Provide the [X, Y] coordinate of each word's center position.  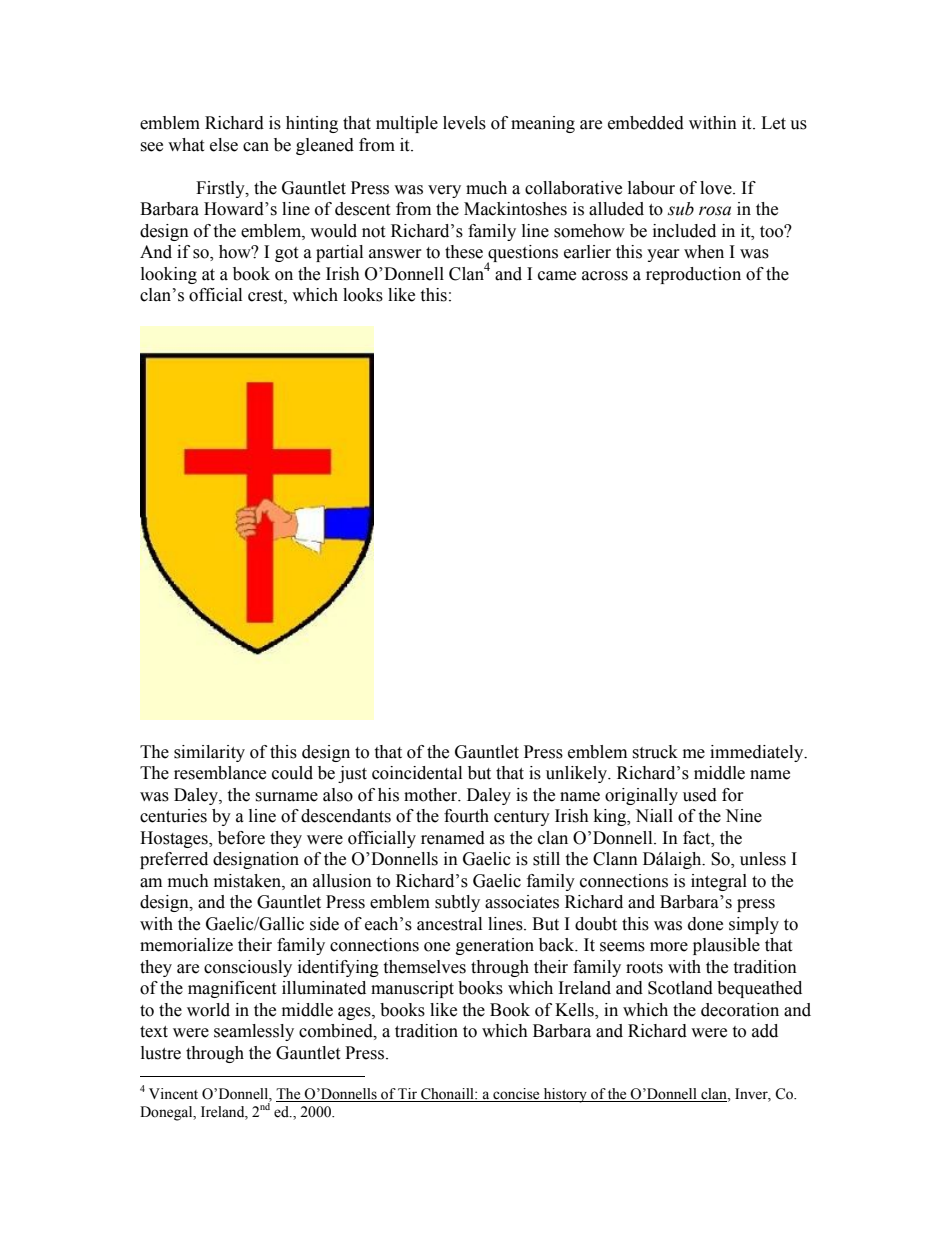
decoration [740, 1010]
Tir [407, 1095]
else [224, 145]
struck [655, 752]
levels [464, 123]
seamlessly [254, 1032]
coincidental [417, 773]
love [717, 188]
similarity [209, 753]
